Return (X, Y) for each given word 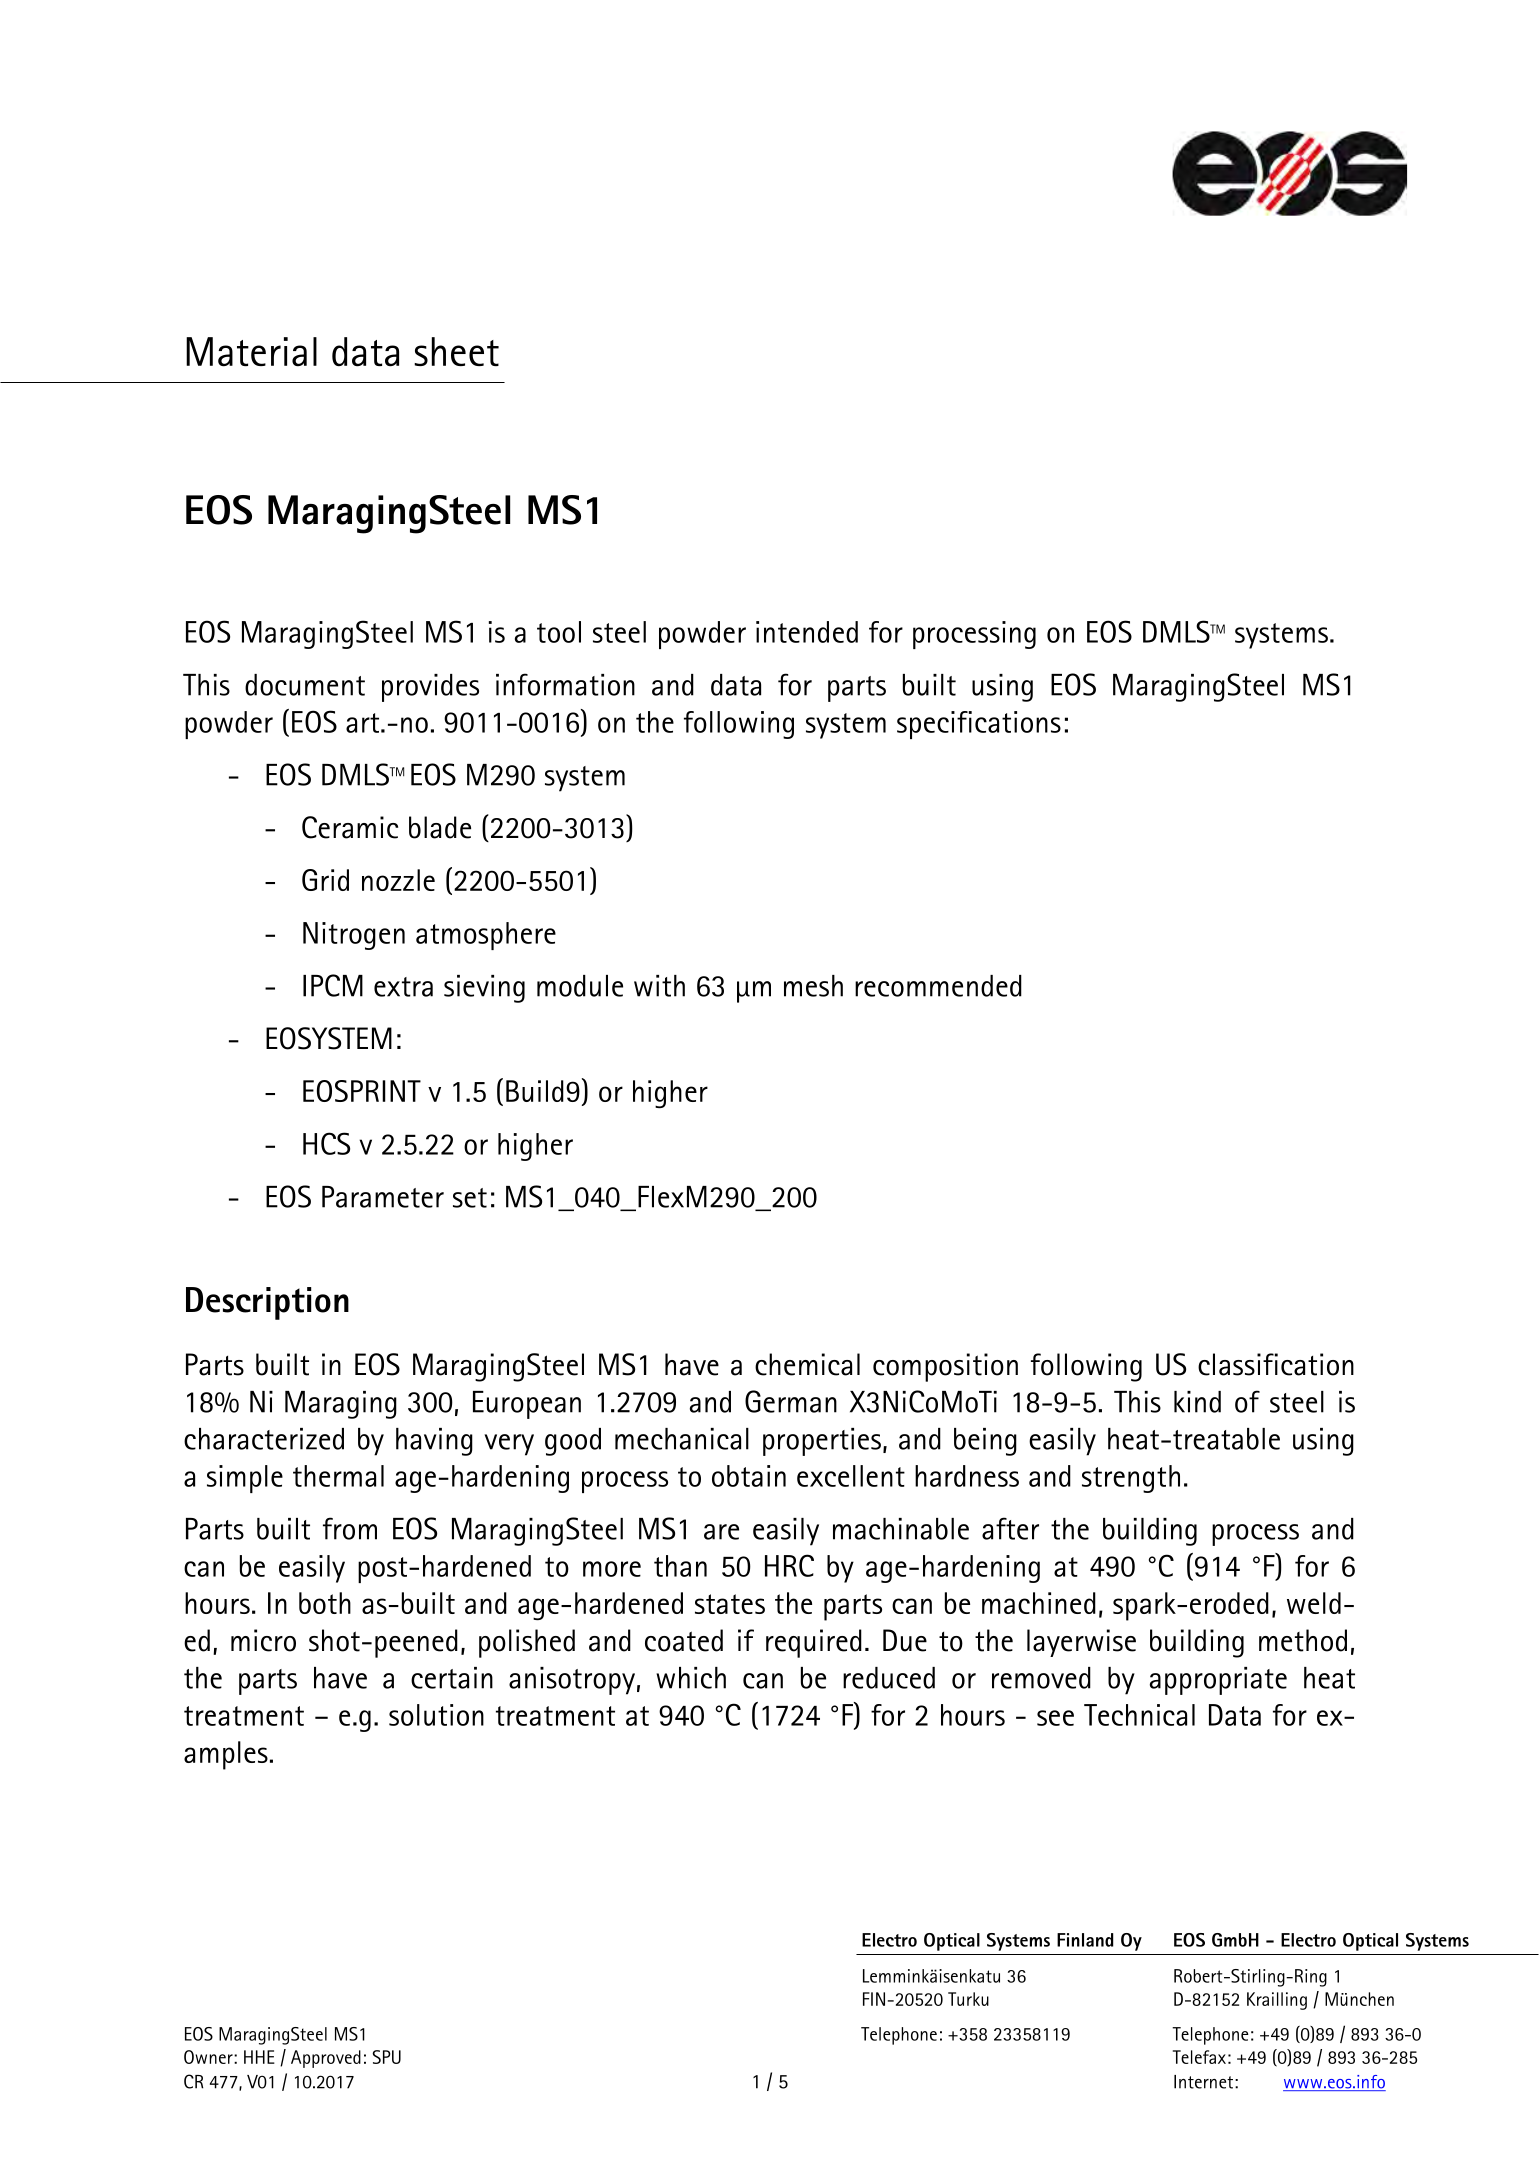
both (325, 1603)
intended (807, 632)
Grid (325, 880)
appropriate (1218, 1681)
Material (251, 352)
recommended (938, 986)
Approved (326, 2059)
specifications (979, 725)
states (730, 1604)
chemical (807, 1364)
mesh (813, 986)
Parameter (383, 1197)
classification (1276, 1364)
